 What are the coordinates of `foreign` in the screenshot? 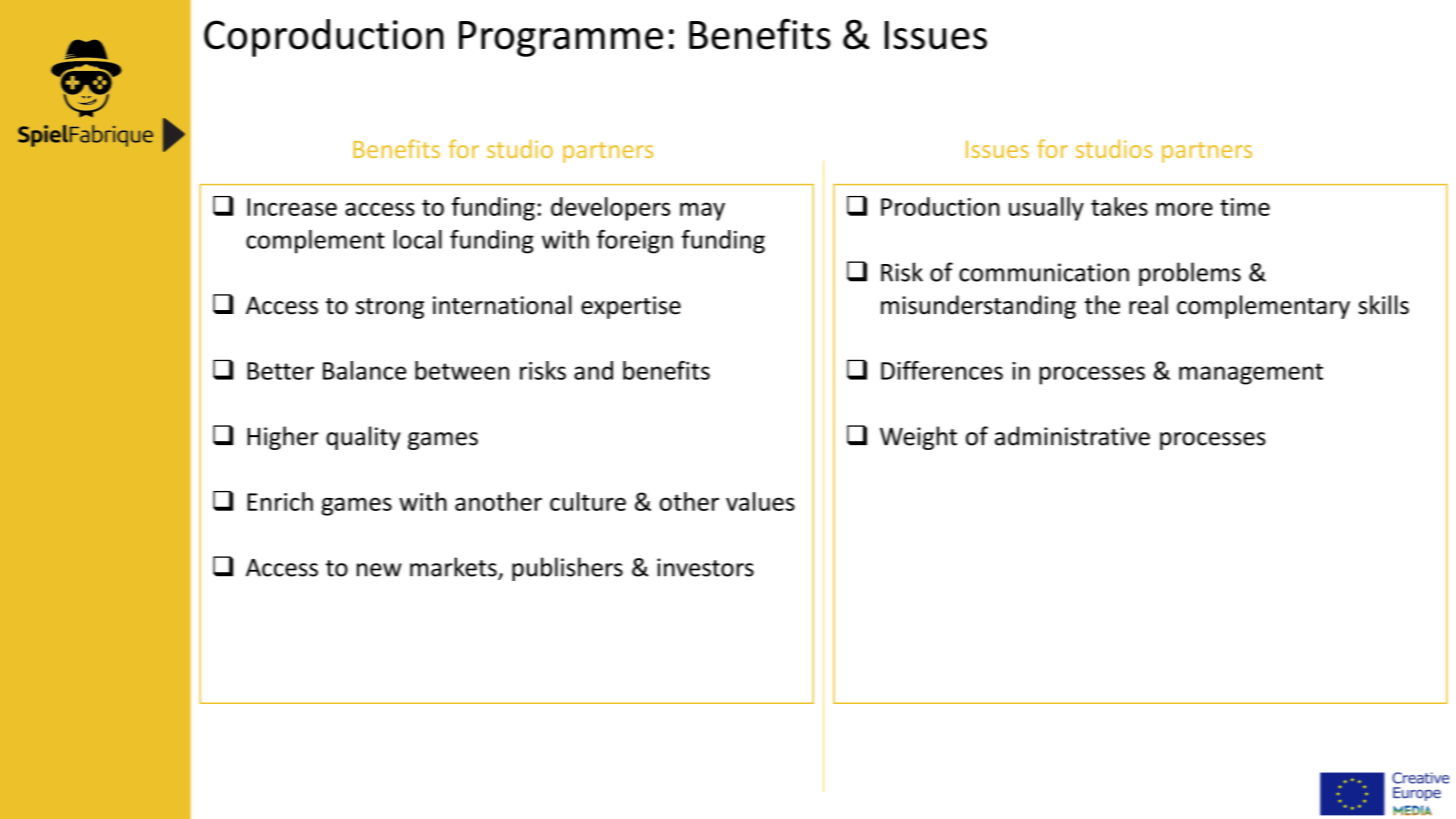 It's located at (635, 241).
